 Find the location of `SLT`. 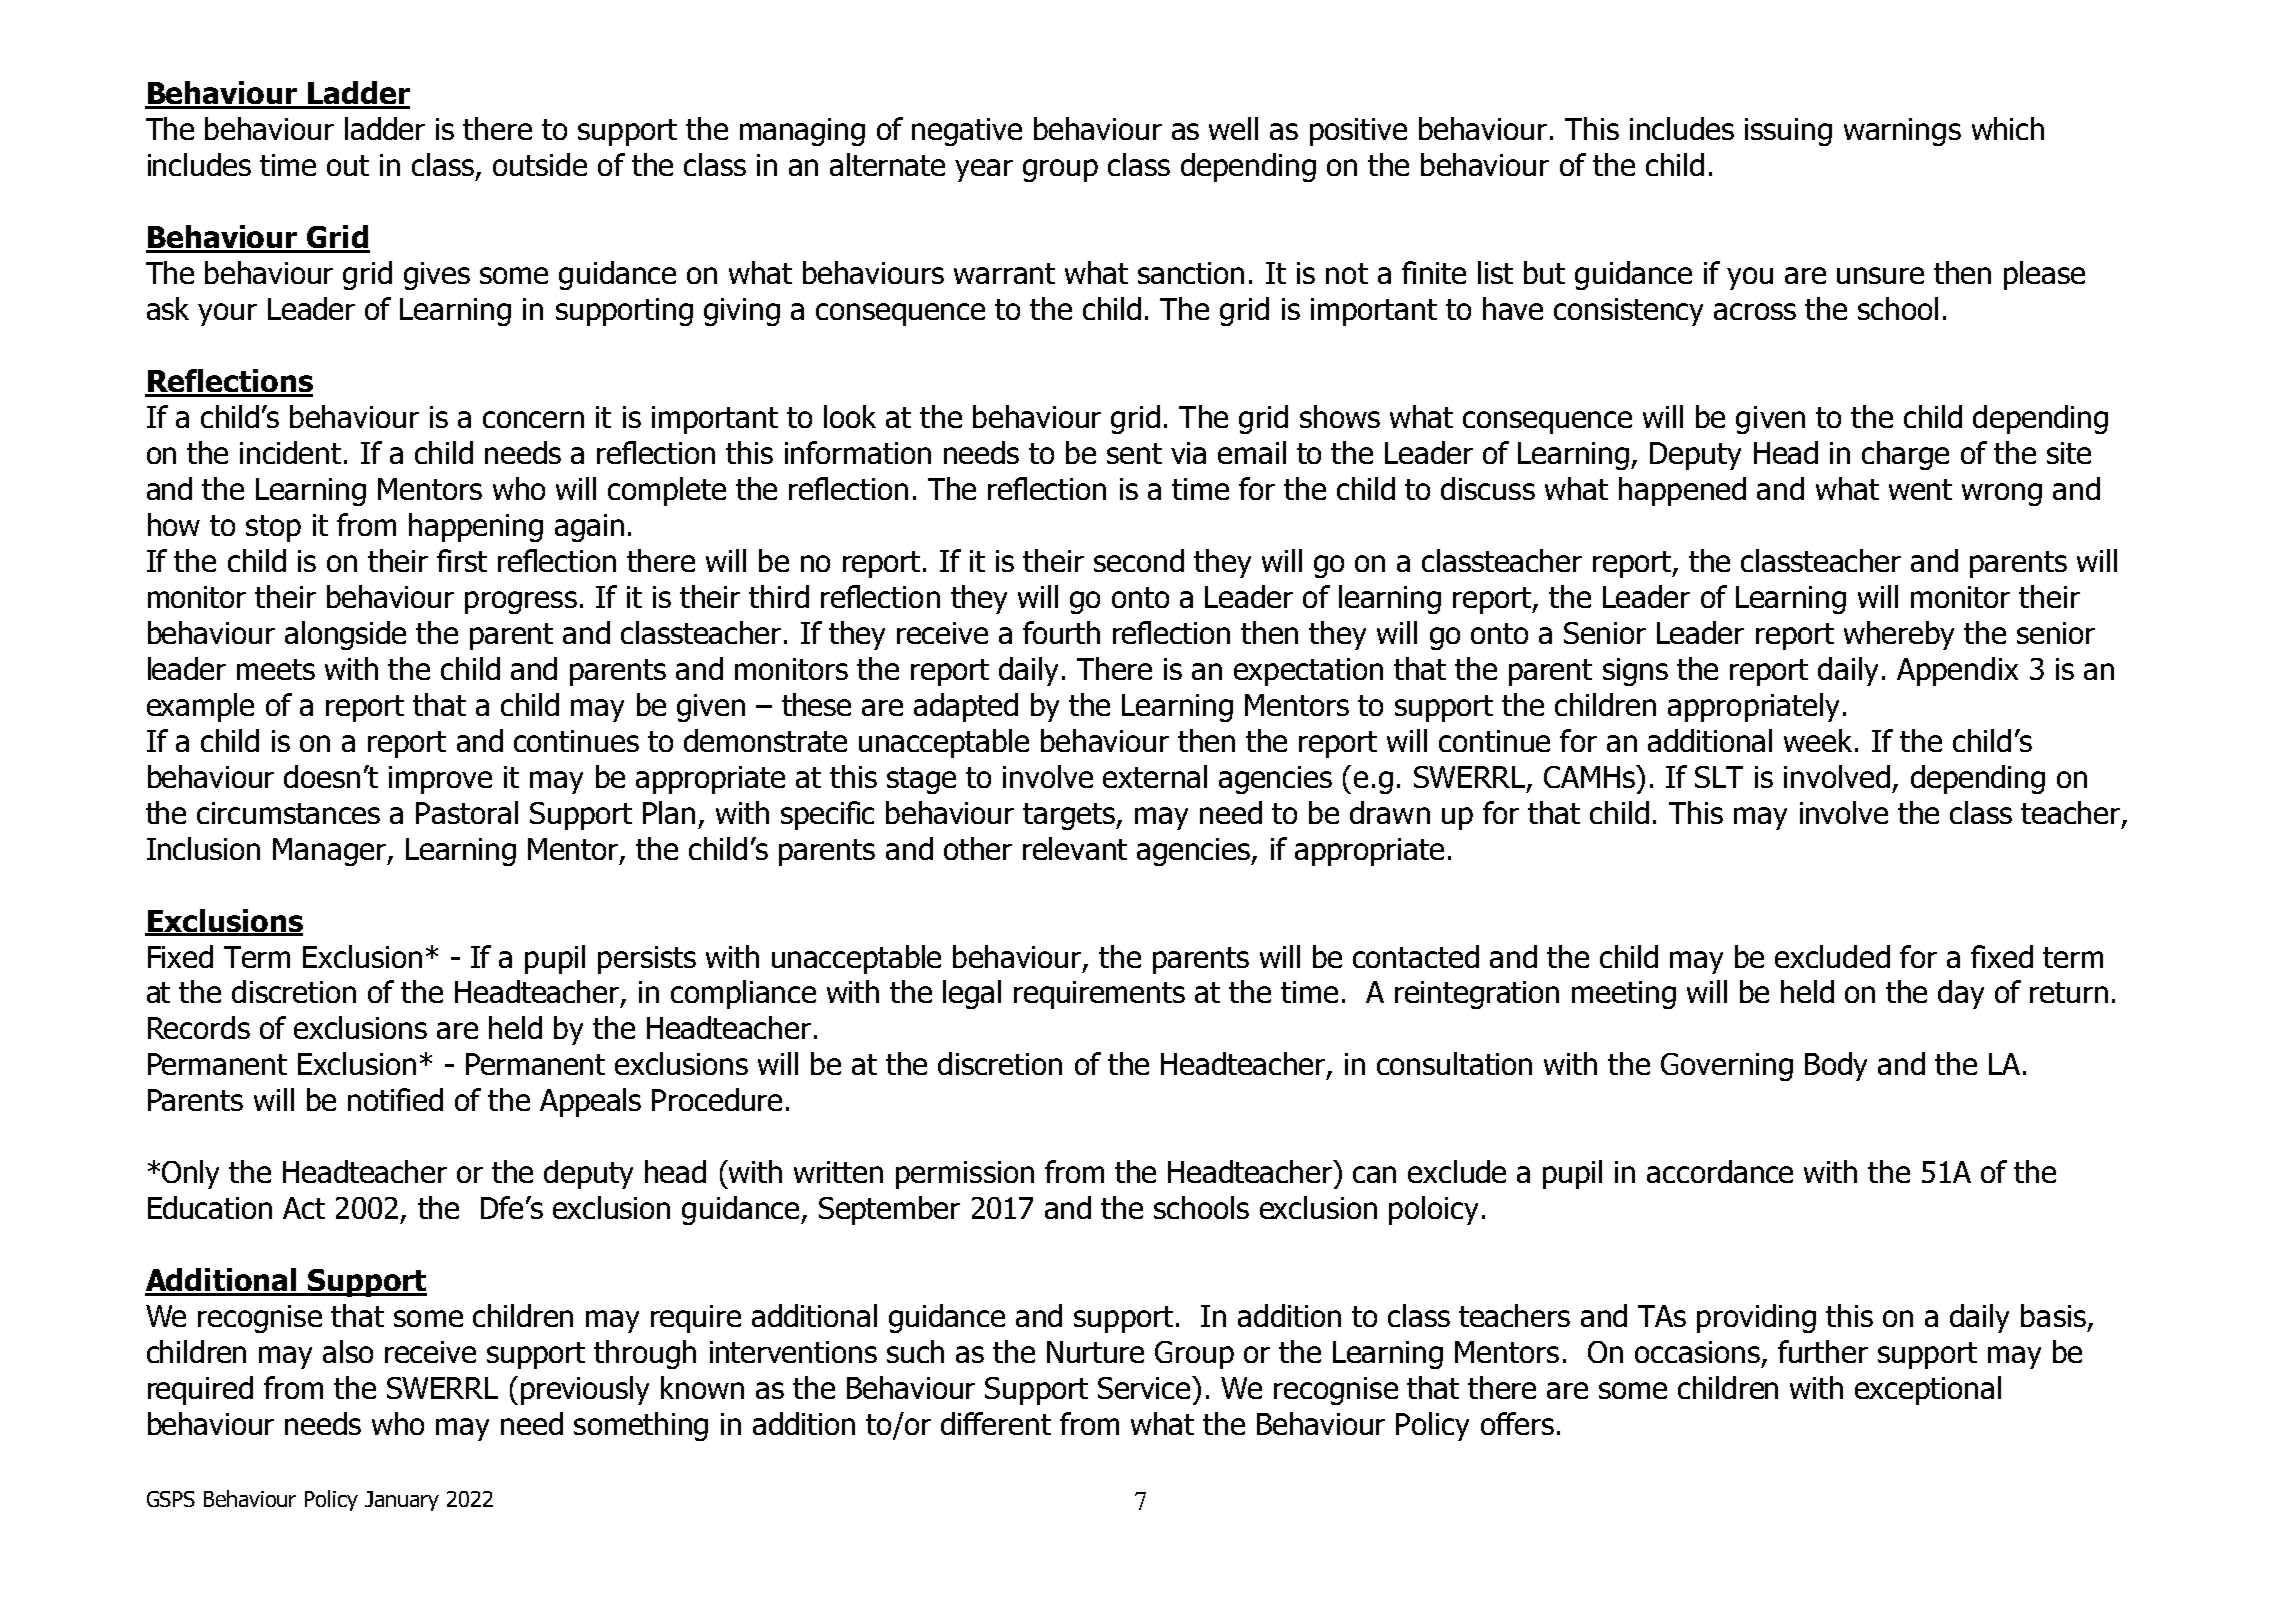

SLT is located at coordinates (1719, 777).
